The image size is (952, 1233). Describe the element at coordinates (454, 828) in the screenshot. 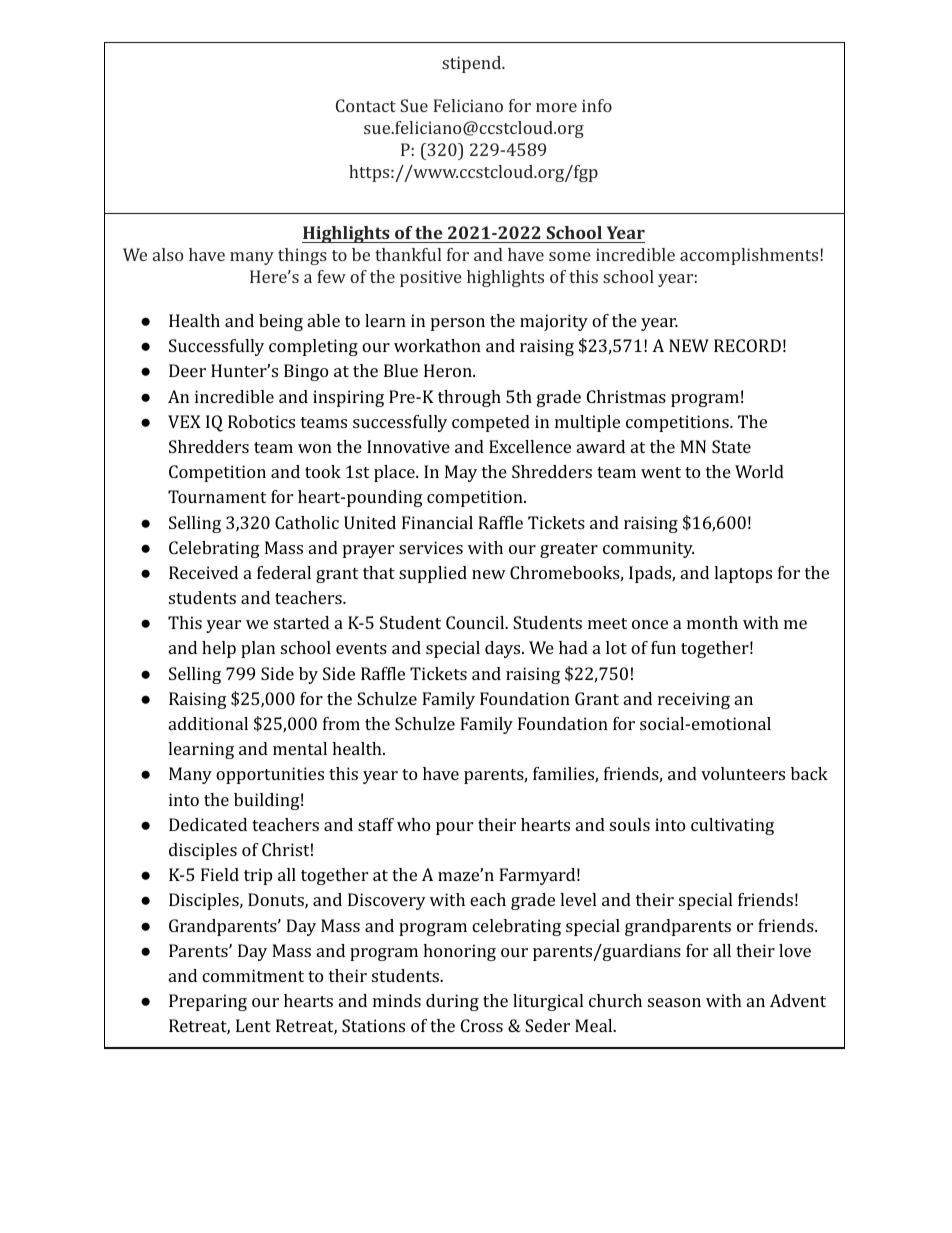

I see `pour` at that location.
